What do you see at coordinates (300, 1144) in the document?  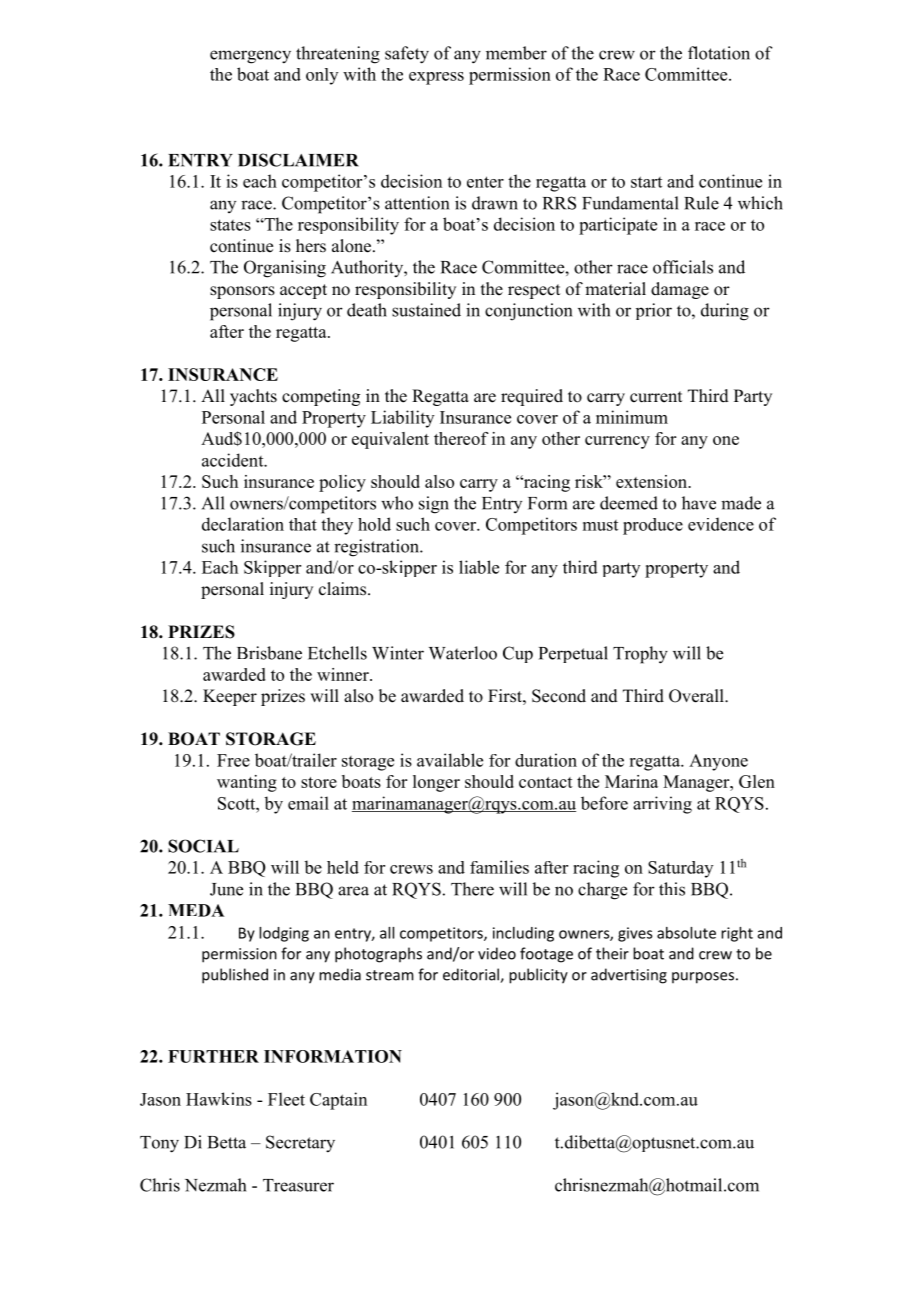 I see `Secretary` at bounding box center [300, 1144].
